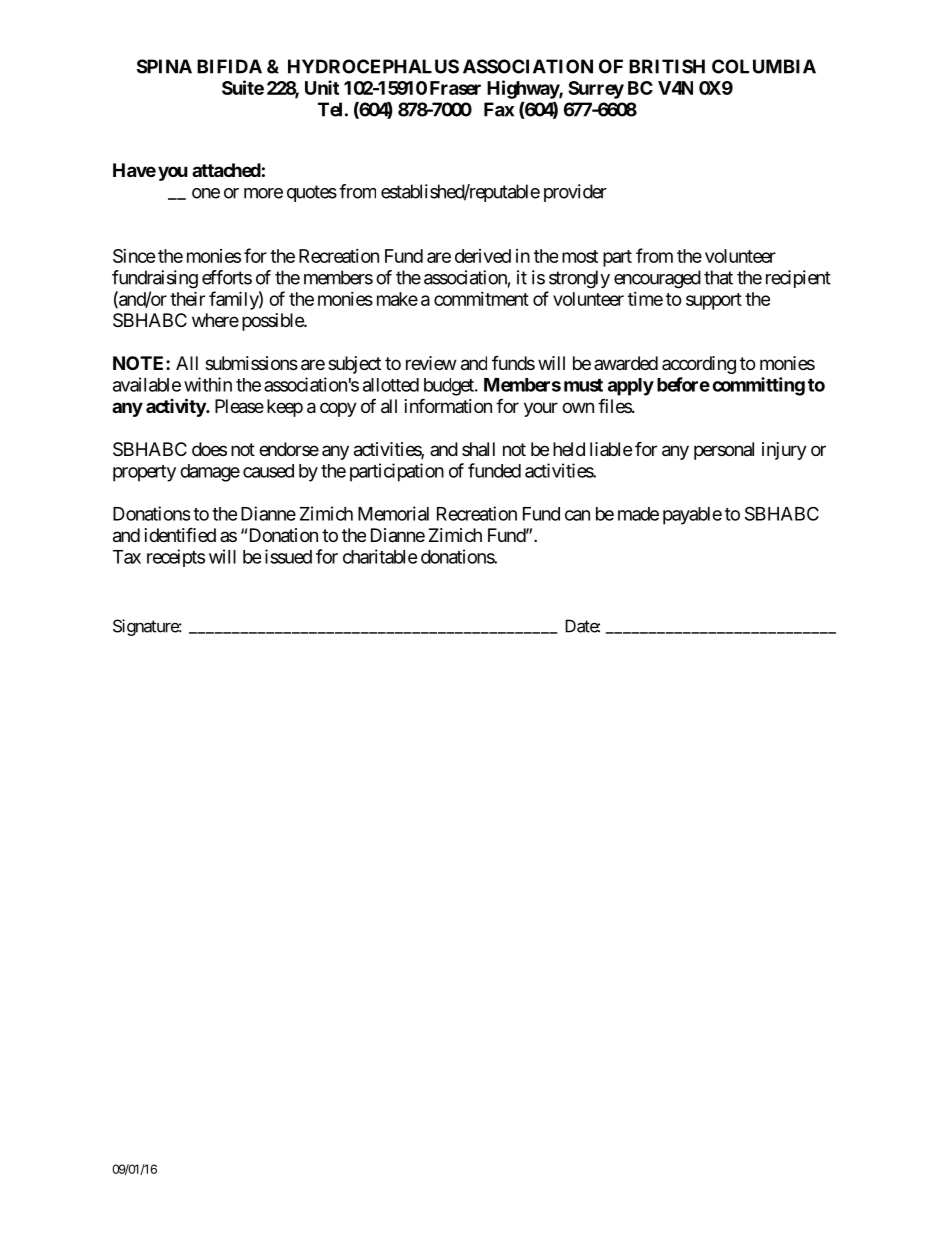 The width and height of the screenshot is (952, 1233). I want to click on charitable, so click(380, 556).
